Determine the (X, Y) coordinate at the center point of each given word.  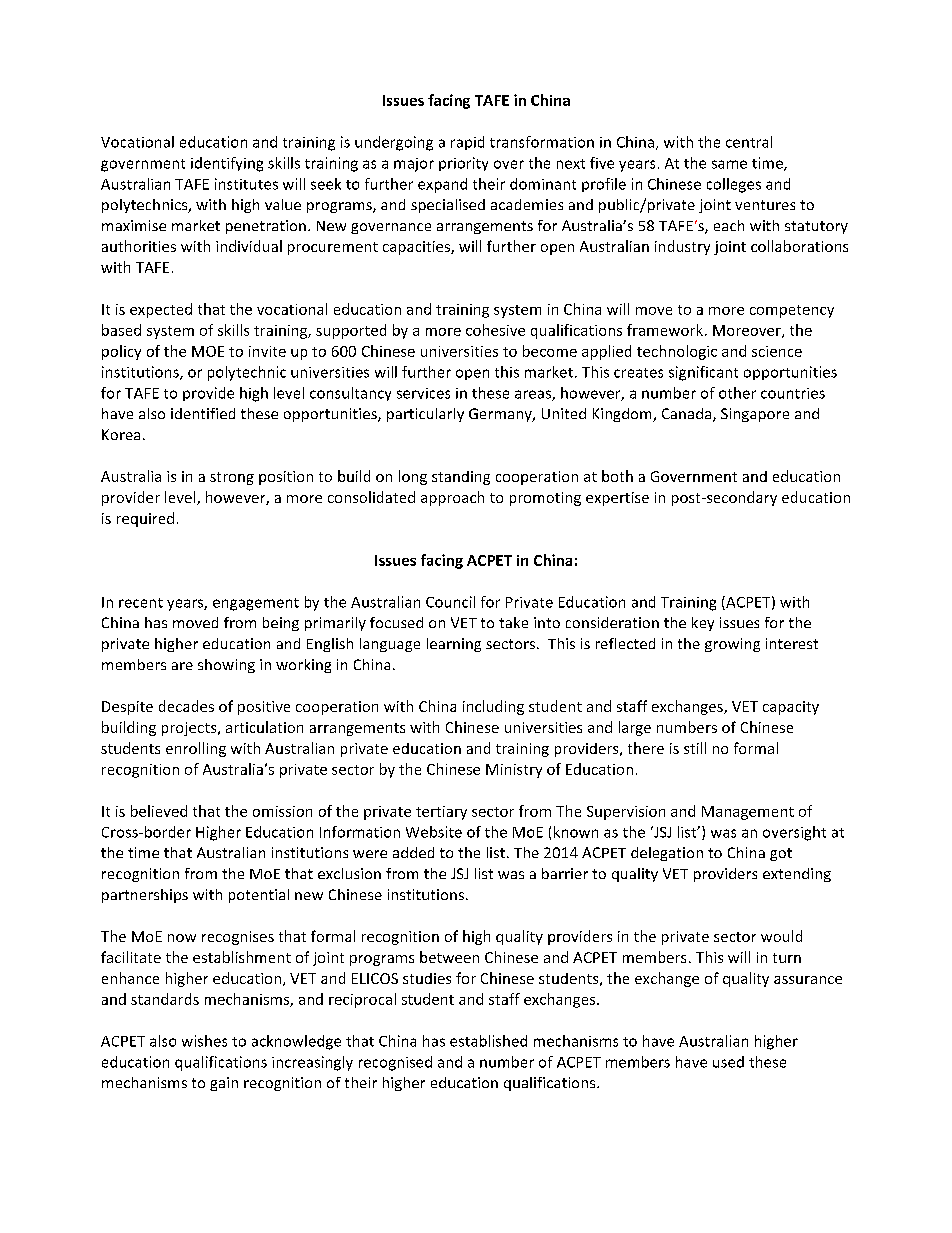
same (729, 164)
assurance (808, 980)
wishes (204, 1041)
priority (463, 164)
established (488, 1041)
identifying (227, 164)
